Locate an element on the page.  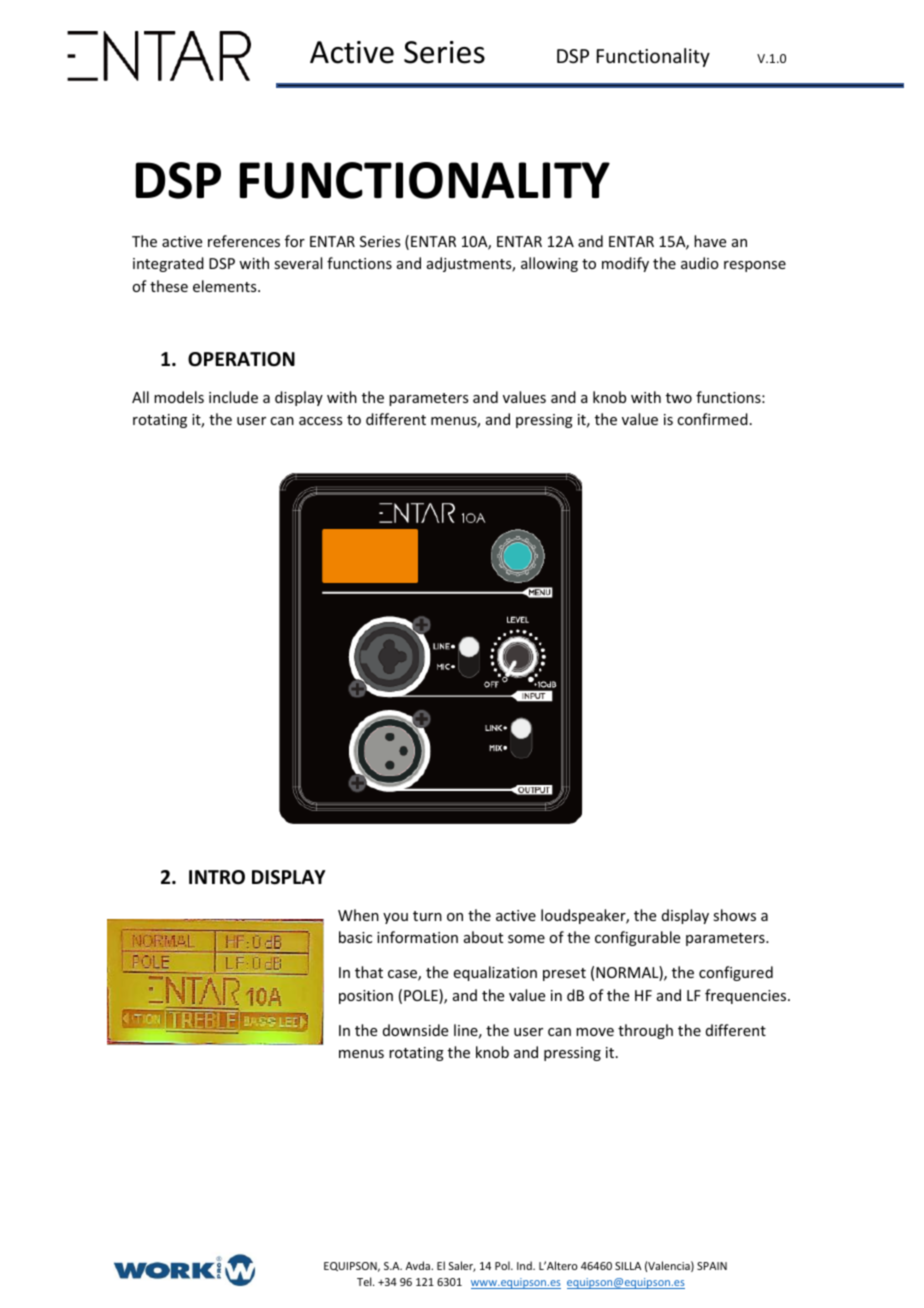
INTRO is located at coordinates (217, 877).
